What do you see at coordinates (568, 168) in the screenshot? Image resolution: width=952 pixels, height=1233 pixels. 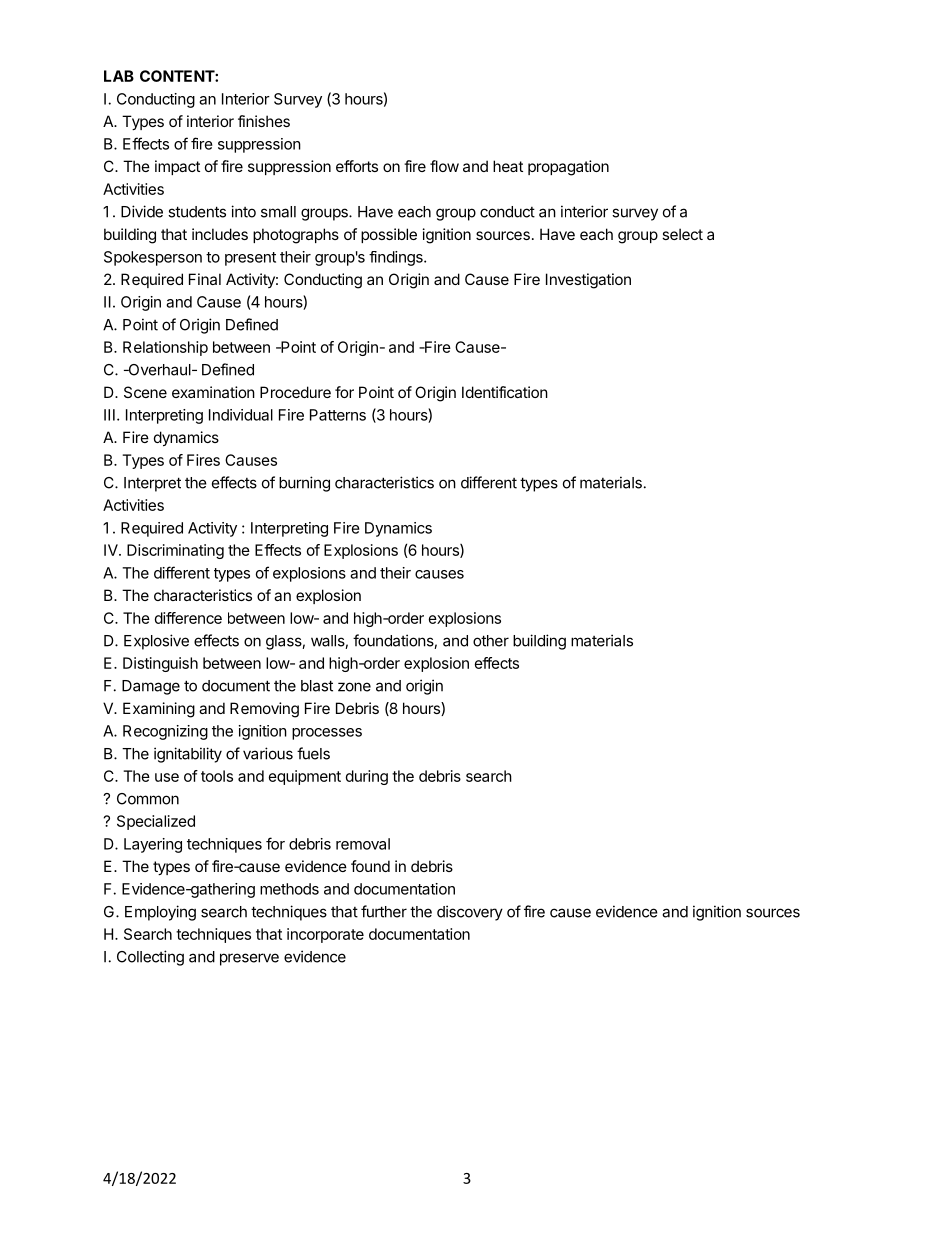 I see `propagation` at bounding box center [568, 168].
